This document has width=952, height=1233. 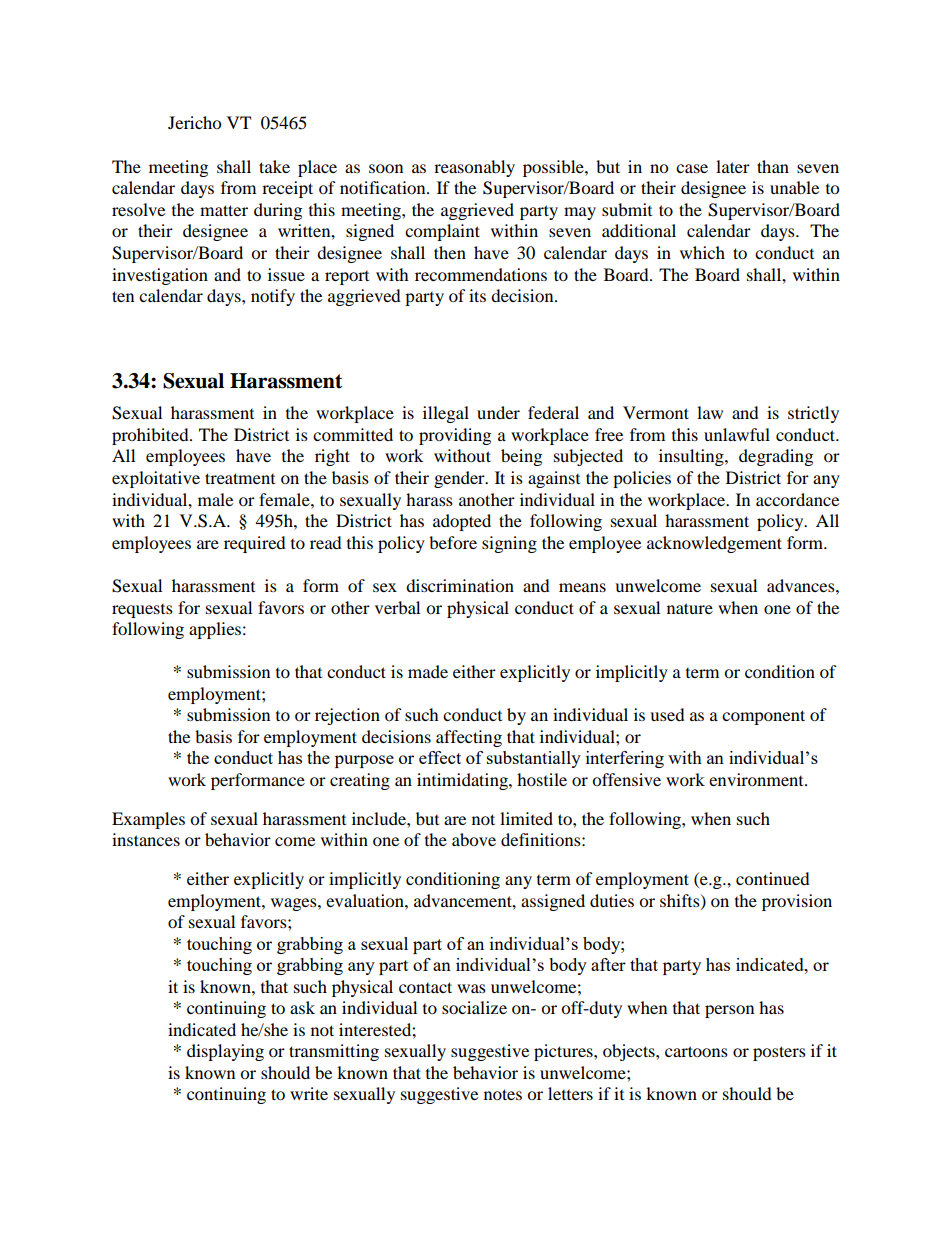 What do you see at coordinates (690, 608) in the document?
I see `nature` at bounding box center [690, 608].
